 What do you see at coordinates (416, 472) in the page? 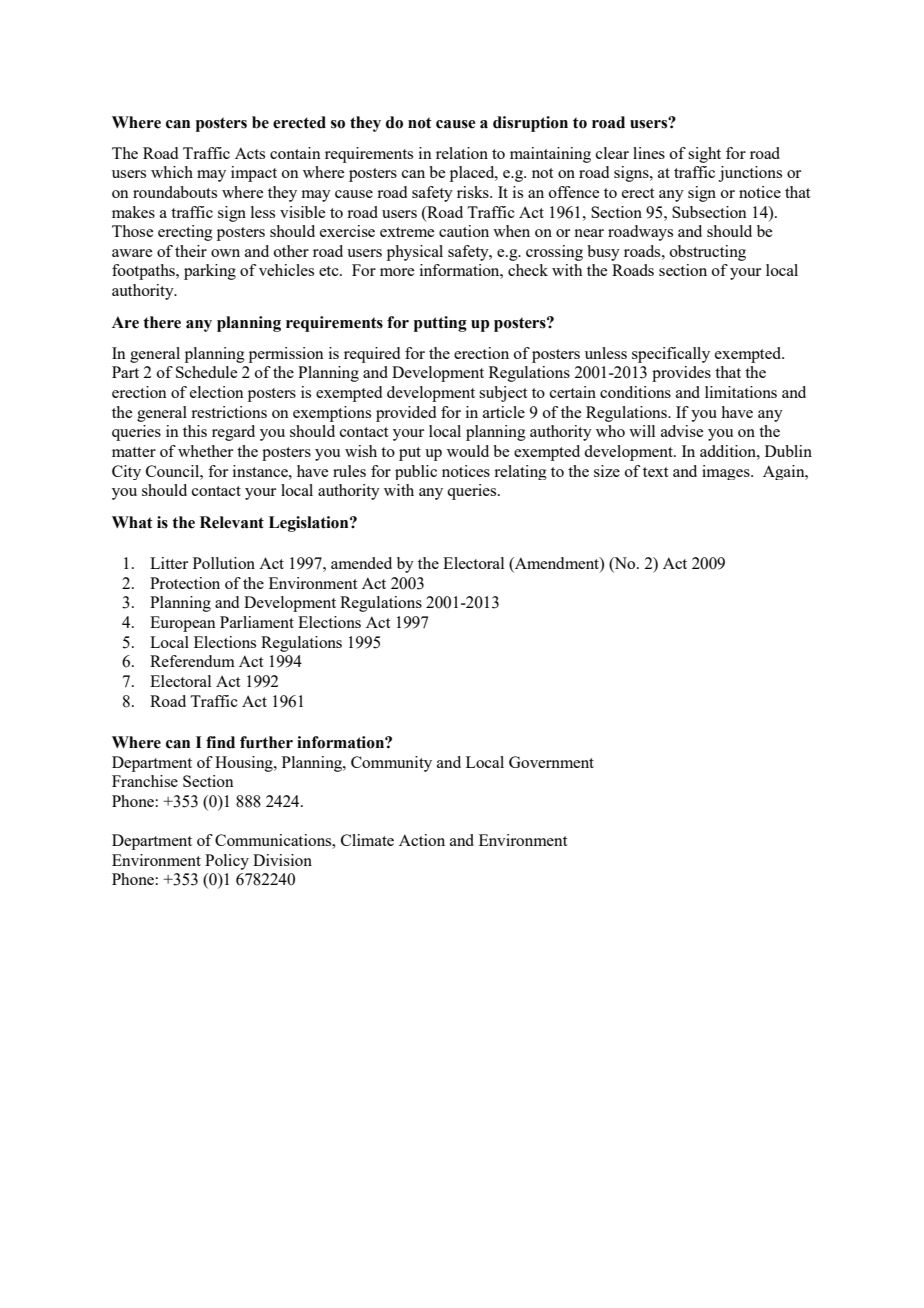
I see `public` at bounding box center [416, 472].
